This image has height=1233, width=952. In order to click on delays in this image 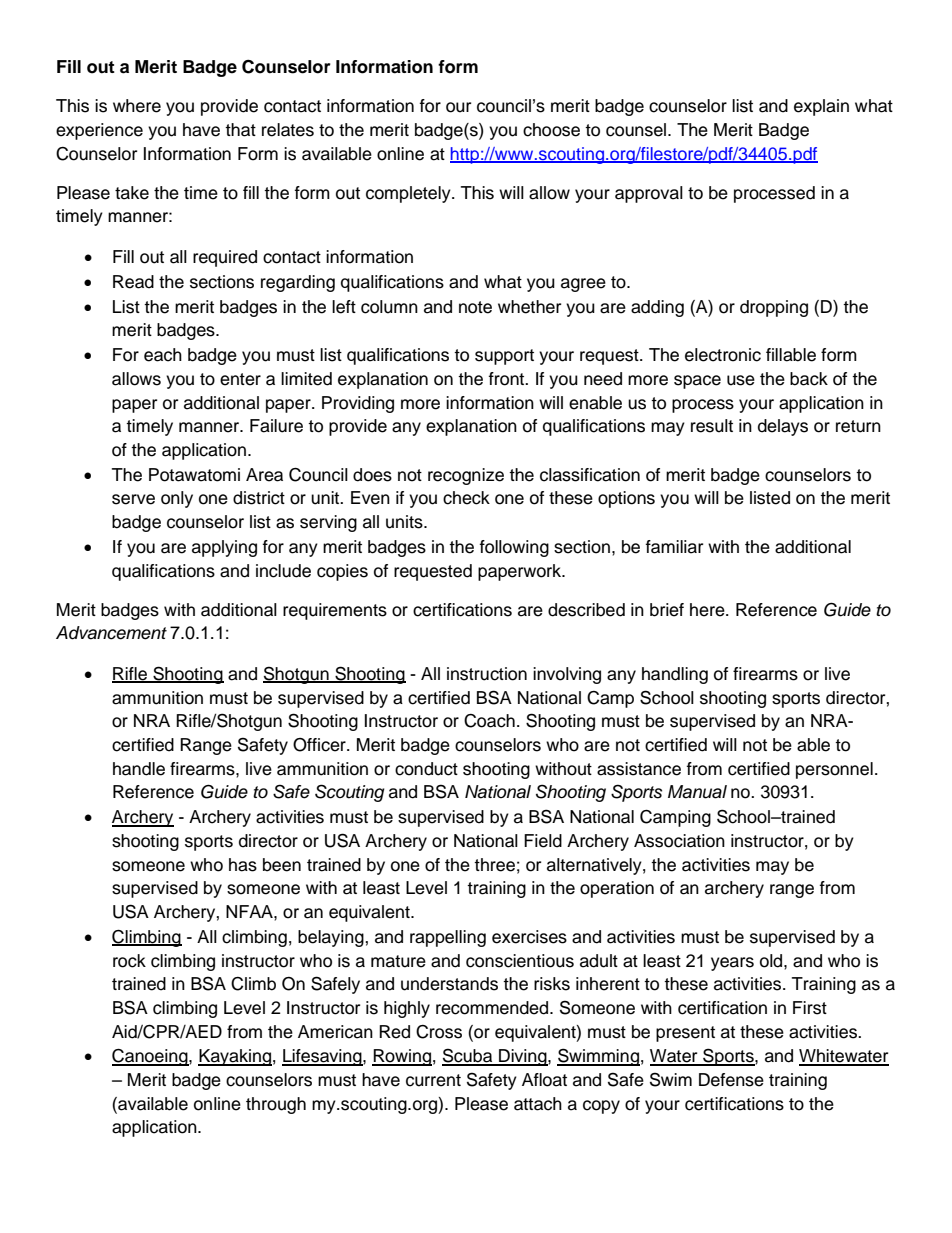, I will do `click(783, 427)`.
